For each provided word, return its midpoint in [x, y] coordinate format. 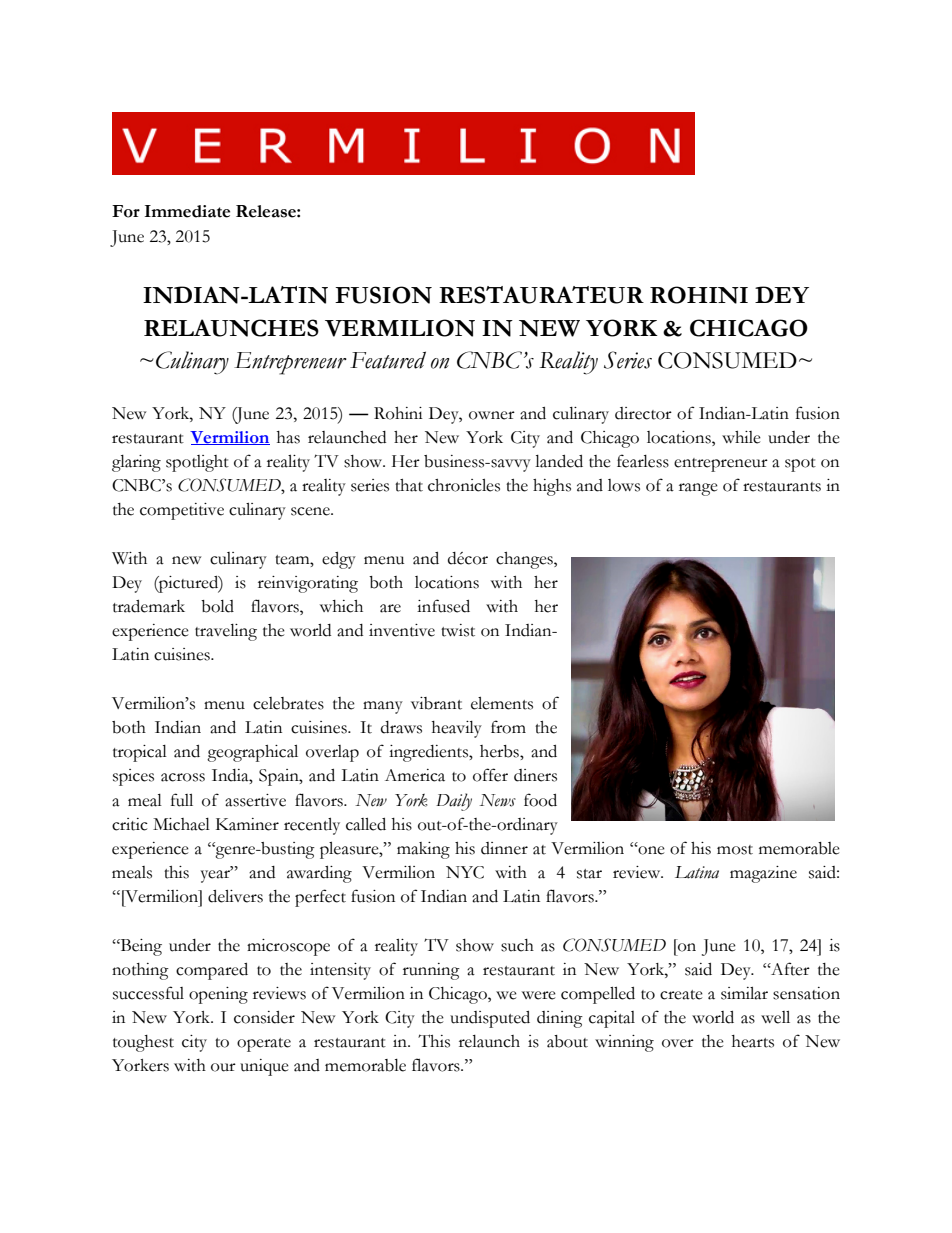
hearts [753, 1041]
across [183, 777]
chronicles [464, 485]
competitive [182, 511]
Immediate [187, 211]
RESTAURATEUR [541, 295]
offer [490, 775]
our [223, 1067]
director [643, 413]
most [735, 850]
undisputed [490, 1019]
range [698, 489]
